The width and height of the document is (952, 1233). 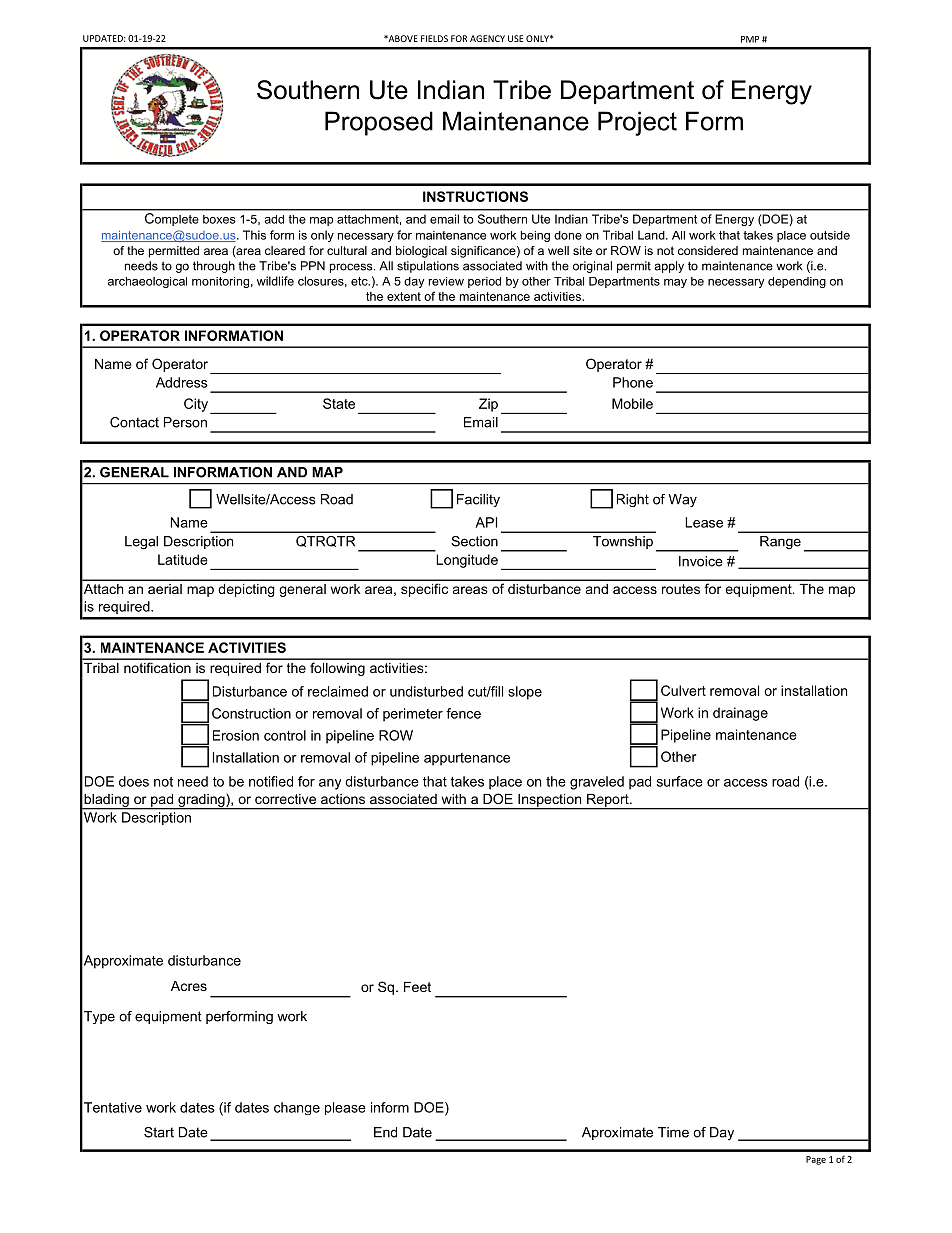 I want to click on Proposed, so click(x=379, y=123).
